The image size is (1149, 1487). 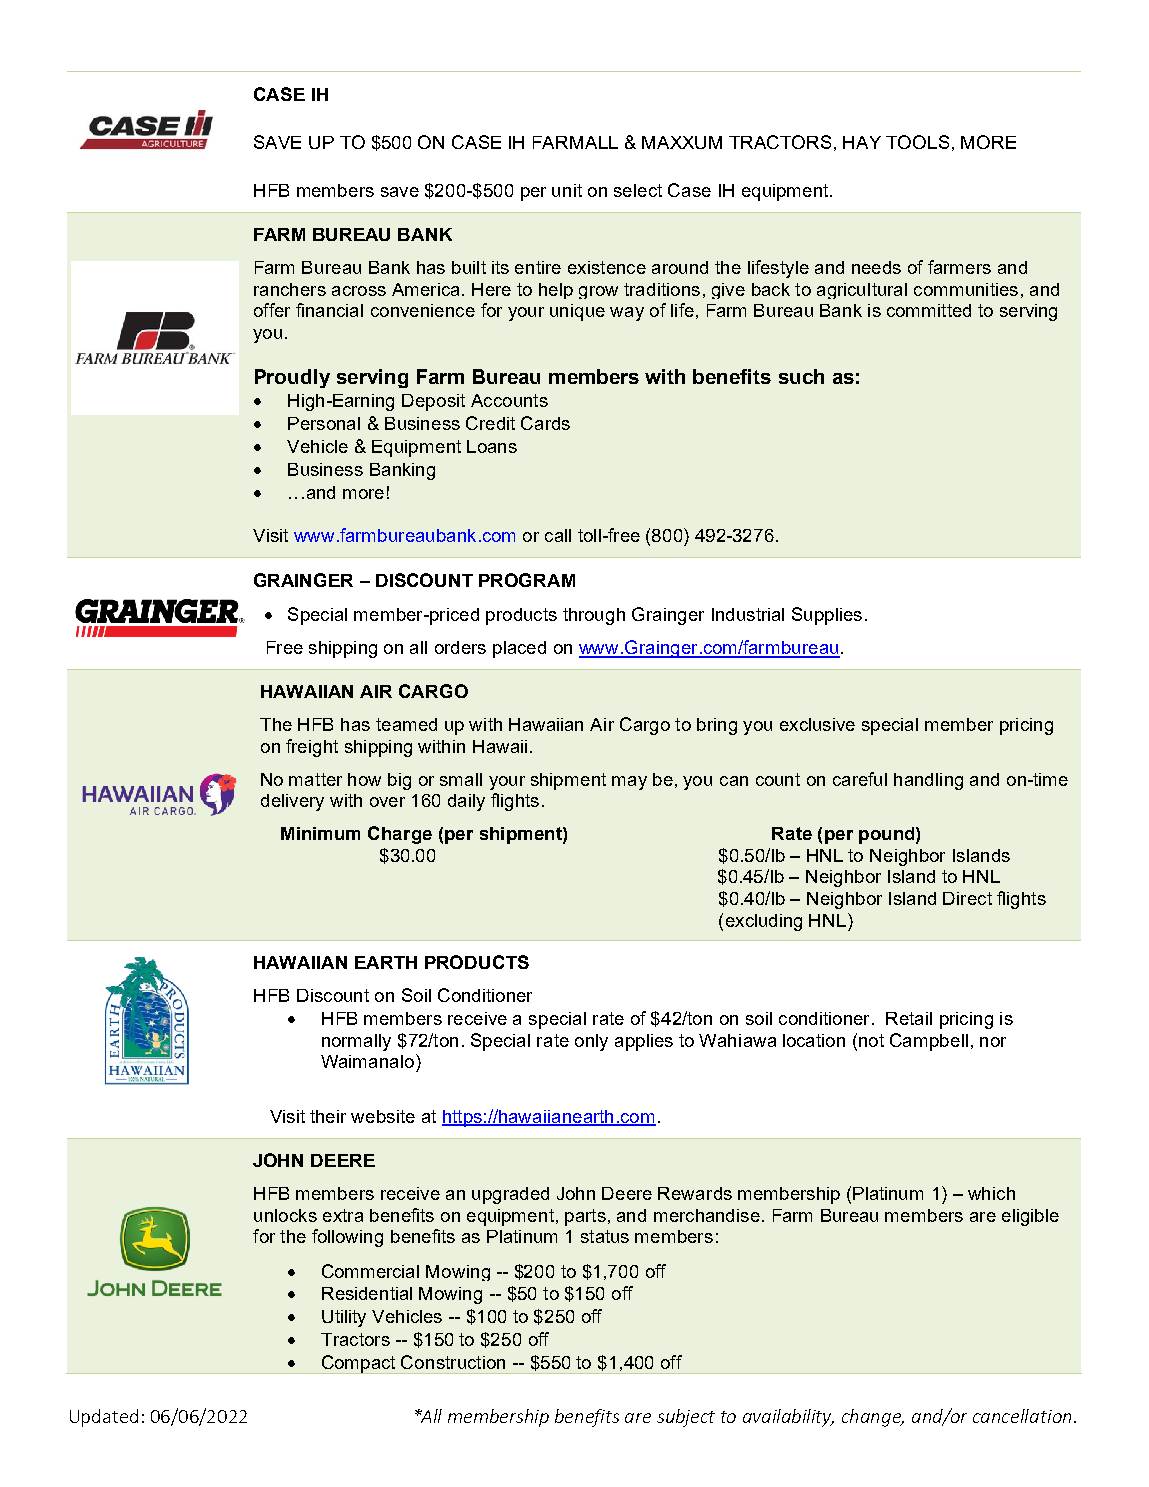 What do you see at coordinates (104, 1418) in the document?
I see `Updated` at bounding box center [104, 1418].
